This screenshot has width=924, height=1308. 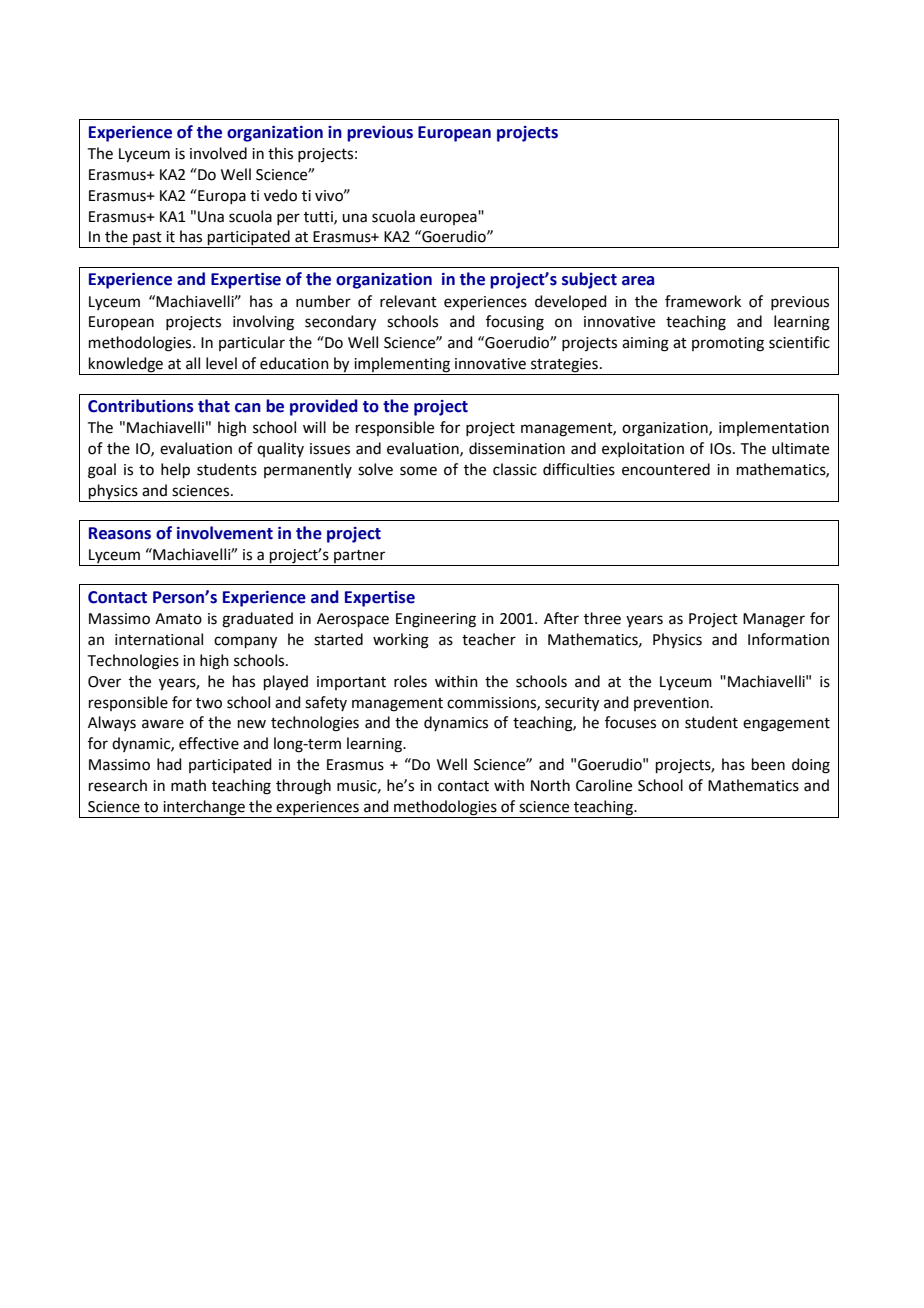 I want to click on Engineering, so click(x=436, y=620).
